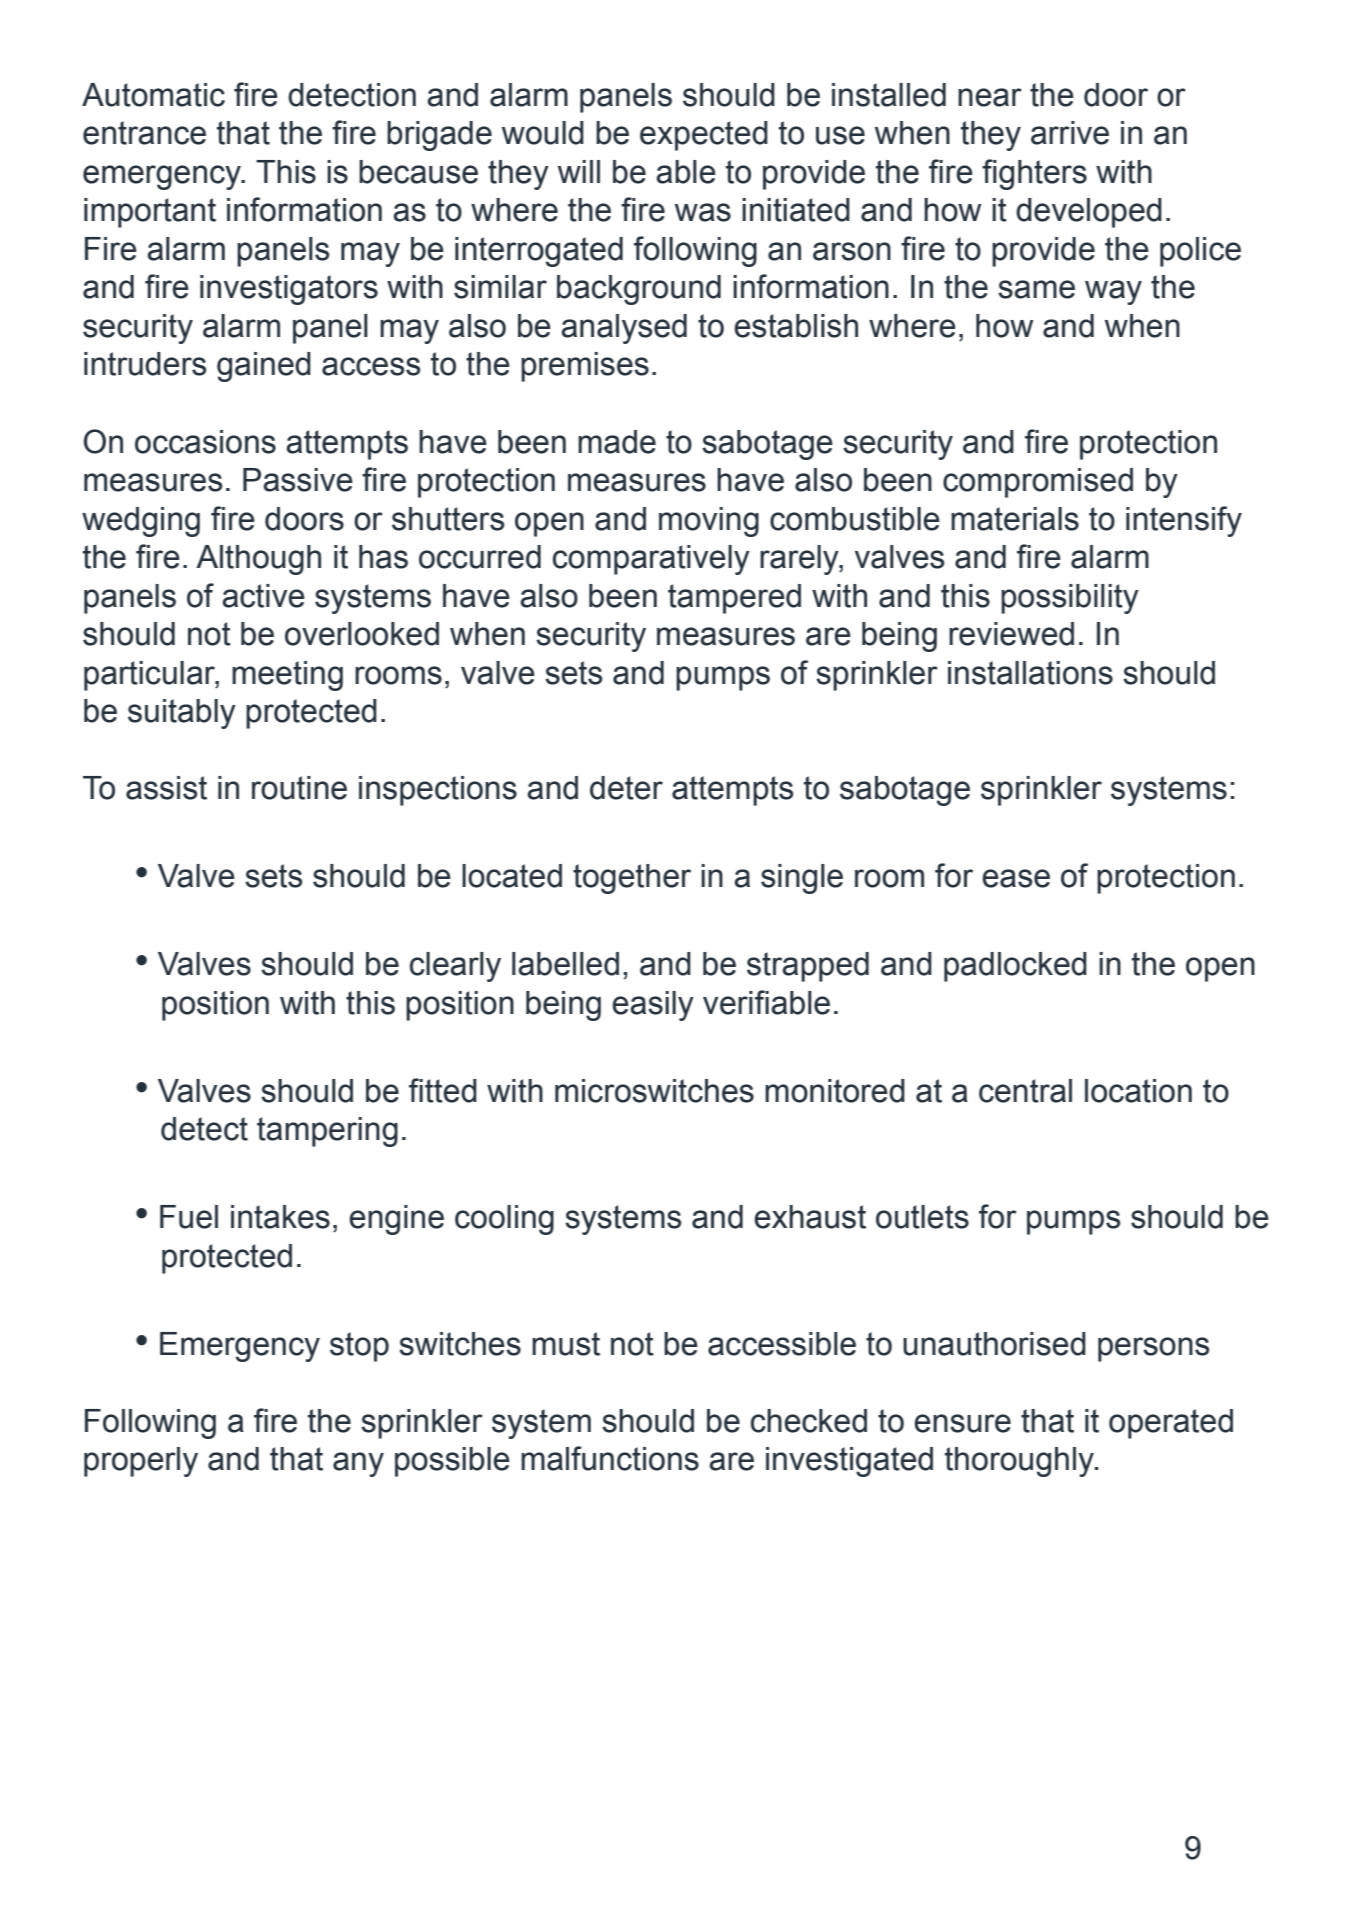 This image has height=1930, width=1365. Describe the element at coordinates (258, 560) in the image. I see `Although` at that location.
